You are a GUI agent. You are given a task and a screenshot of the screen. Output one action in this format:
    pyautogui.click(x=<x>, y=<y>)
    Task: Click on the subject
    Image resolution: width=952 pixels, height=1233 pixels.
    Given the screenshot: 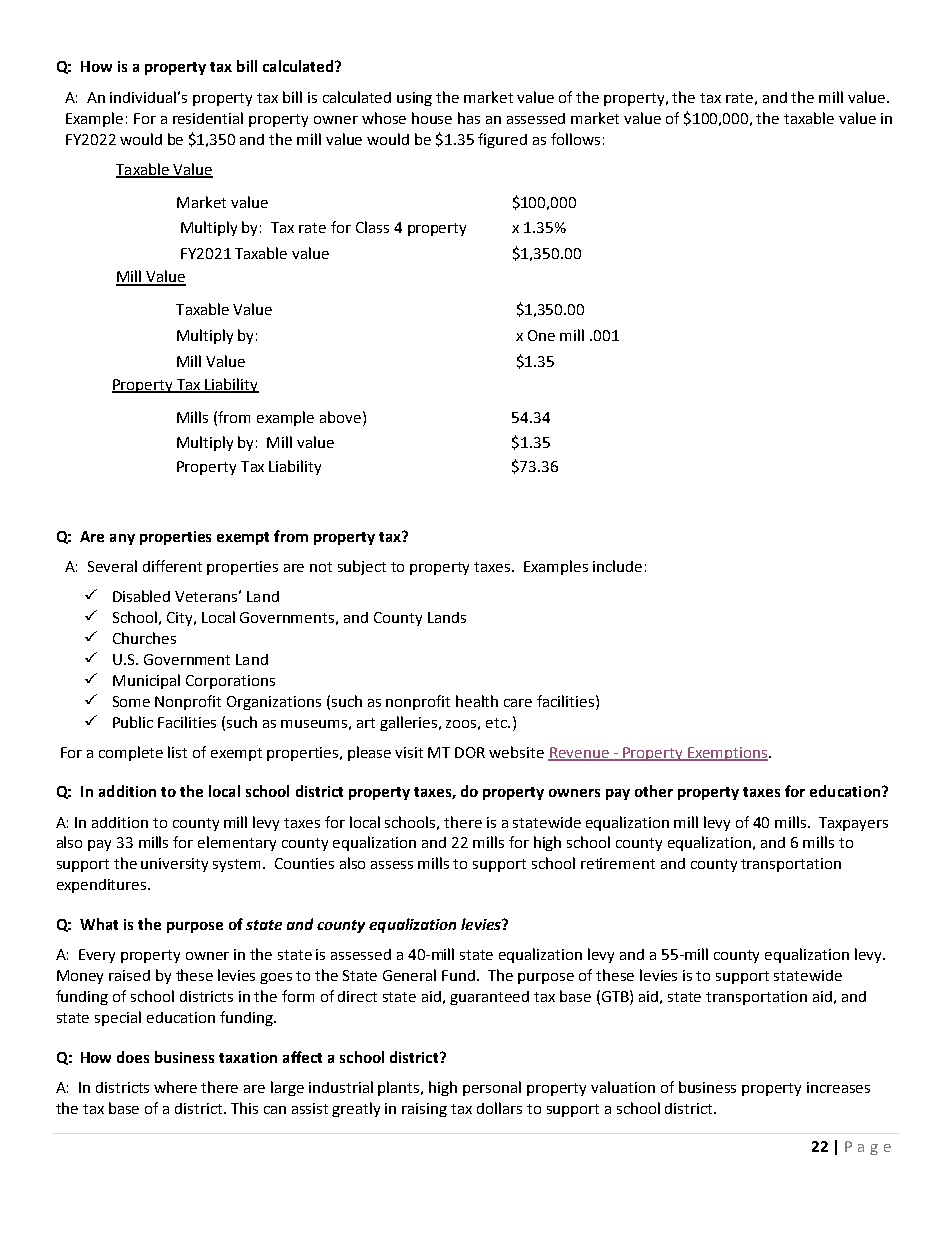 What is the action you would take?
    pyautogui.click(x=362, y=567)
